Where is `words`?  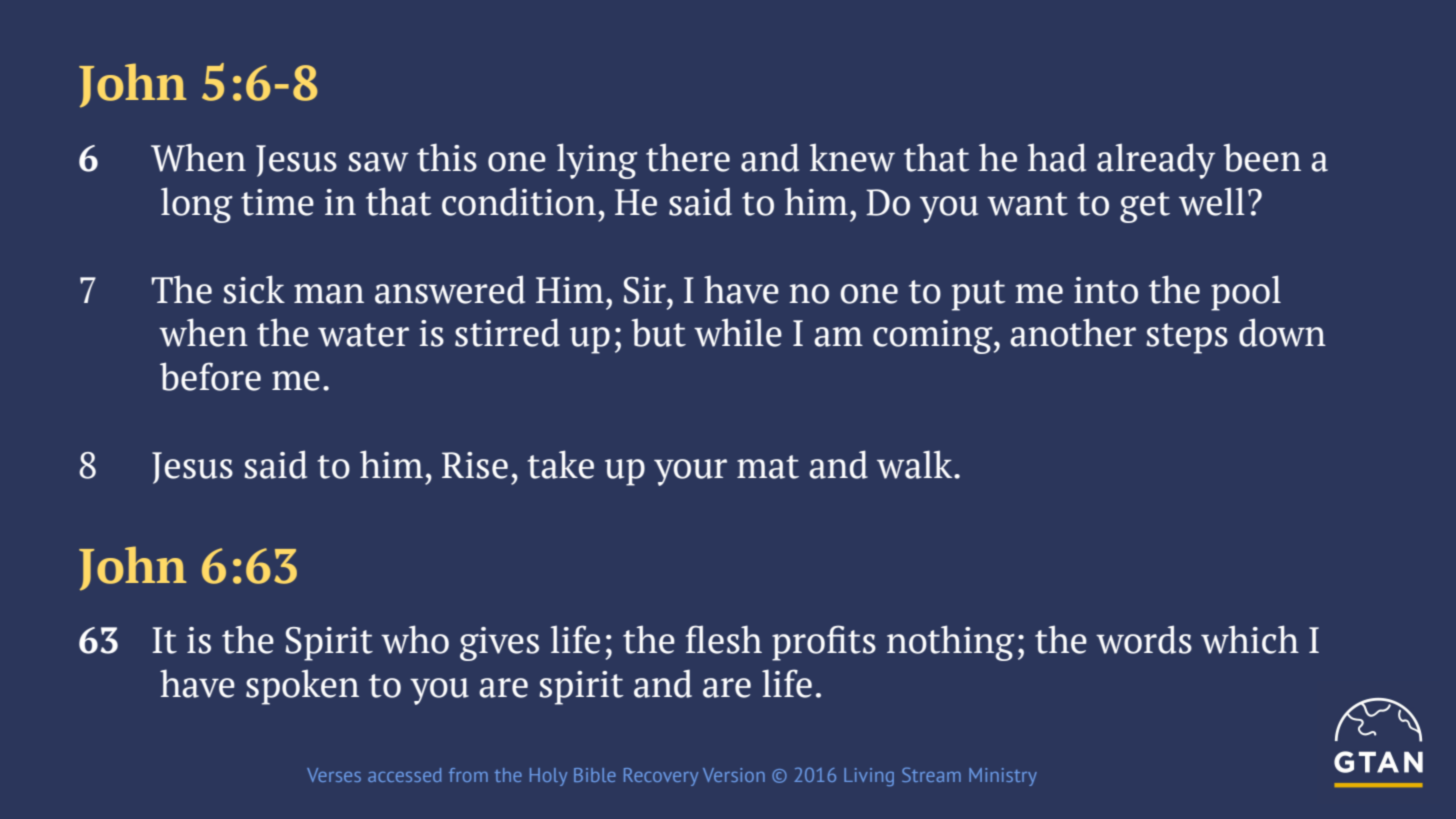 words is located at coordinates (1144, 639).
